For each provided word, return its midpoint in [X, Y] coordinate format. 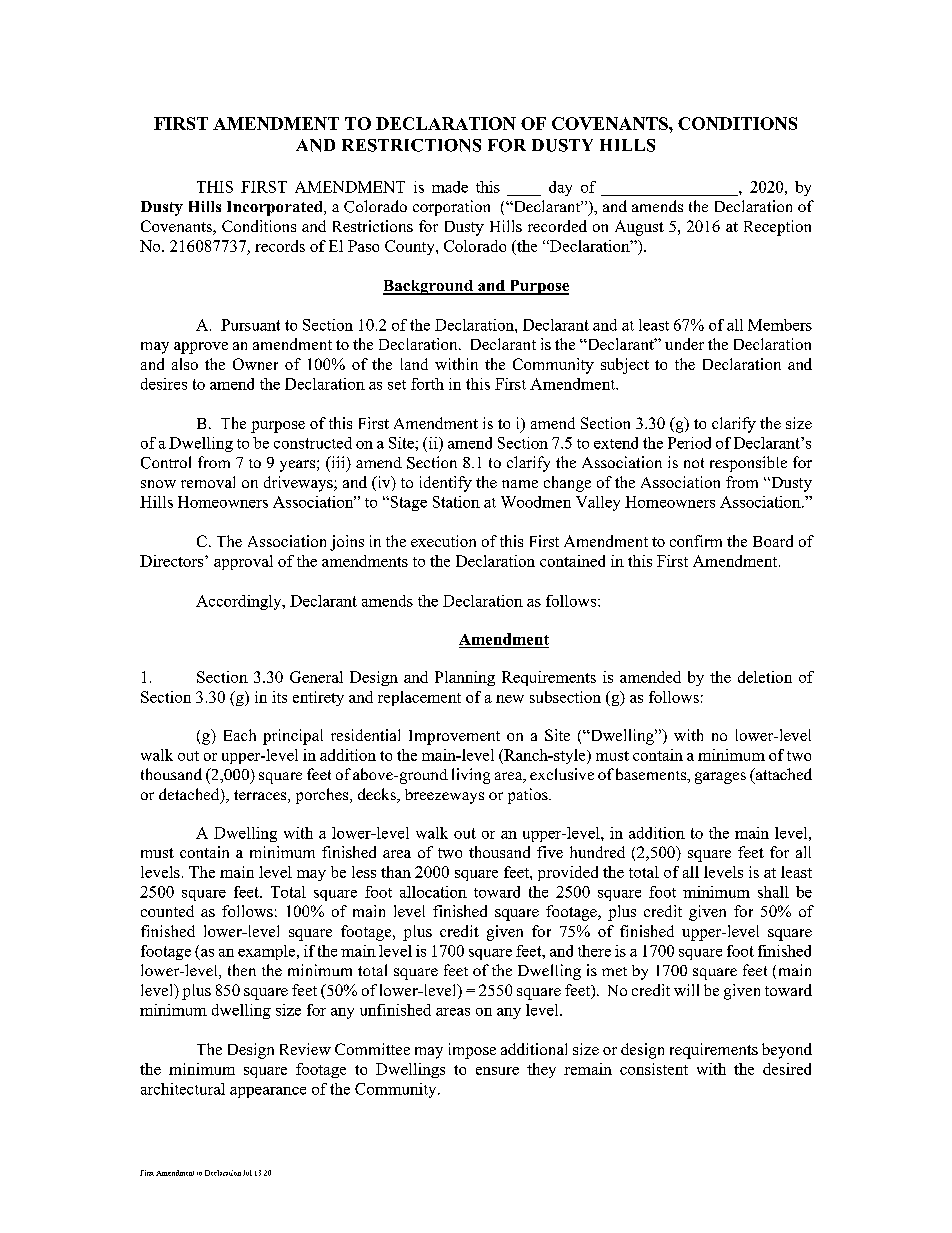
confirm [696, 541]
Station [456, 502]
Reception [777, 228]
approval [243, 562]
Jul [247, 1173]
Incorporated [276, 208]
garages [720, 778]
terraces [261, 796]
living [471, 776]
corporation [451, 208]
